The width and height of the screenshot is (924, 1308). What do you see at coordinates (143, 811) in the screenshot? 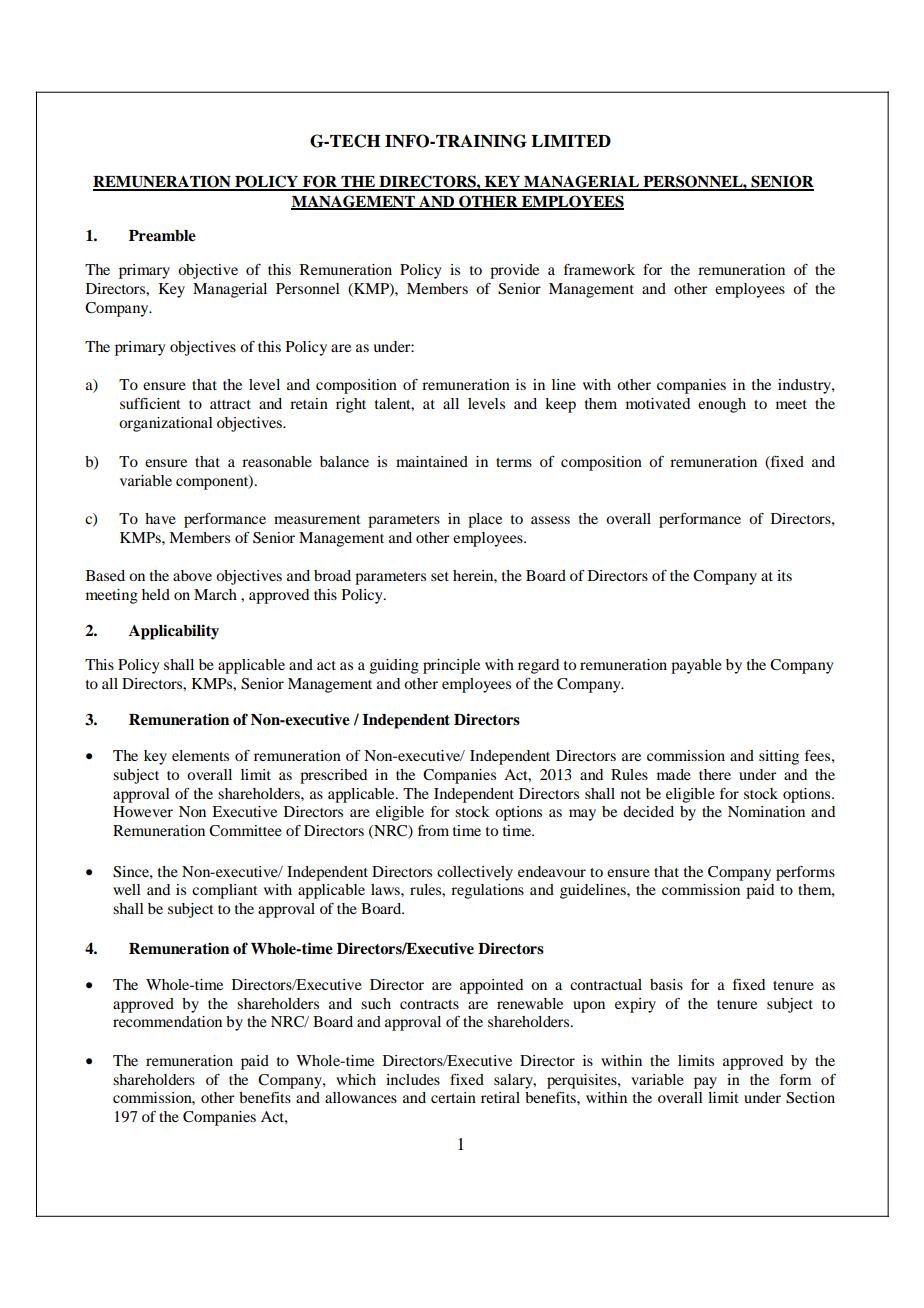
I see `However` at bounding box center [143, 811].
